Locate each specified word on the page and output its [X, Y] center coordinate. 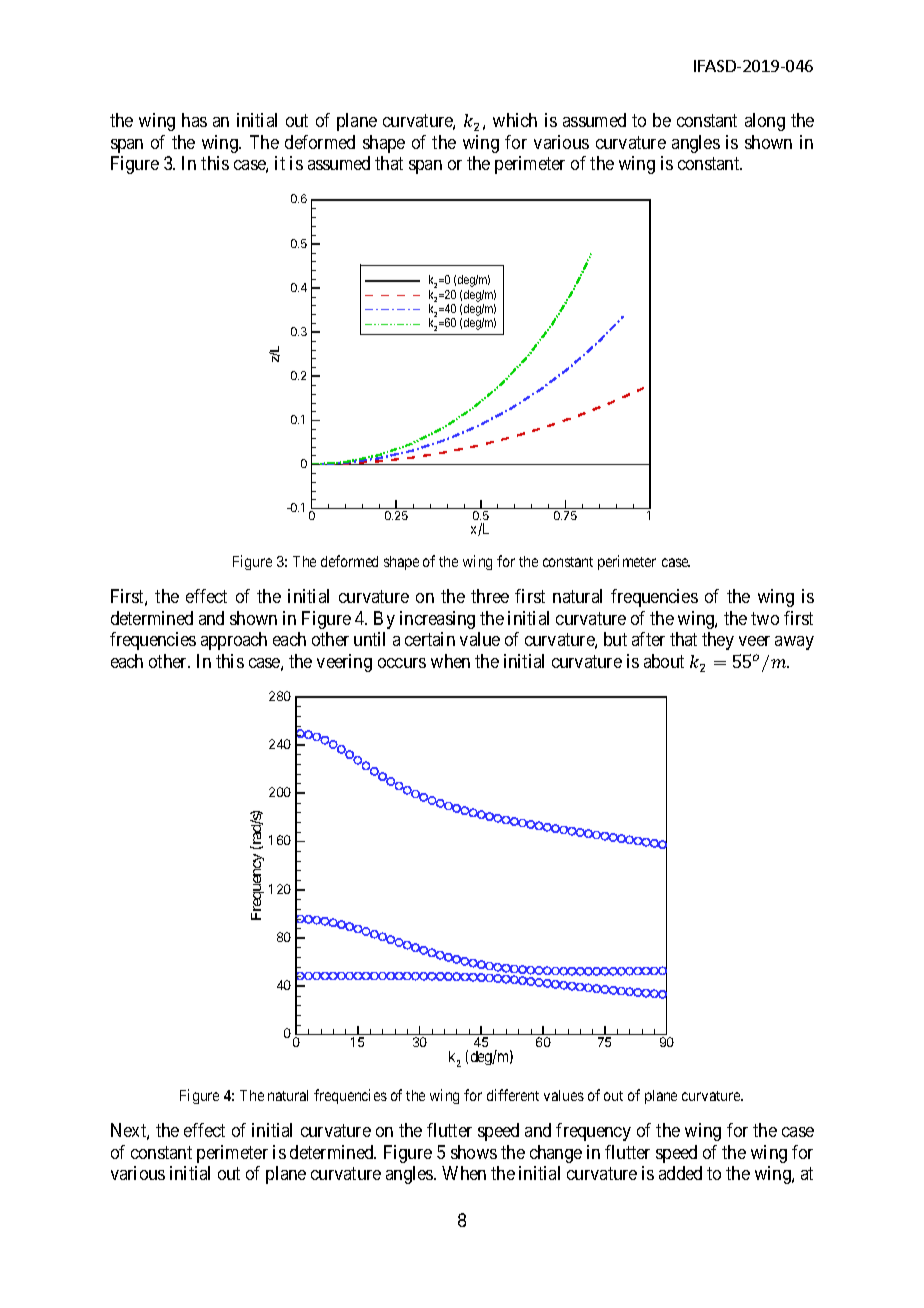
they [718, 641]
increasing [437, 620]
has [194, 120]
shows [474, 1152]
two [765, 618]
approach [234, 641]
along [765, 122]
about [664, 661]
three [490, 596]
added [680, 1173]
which [515, 120]
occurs [402, 663]
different [513, 1095]
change [556, 1154]
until [369, 639]
